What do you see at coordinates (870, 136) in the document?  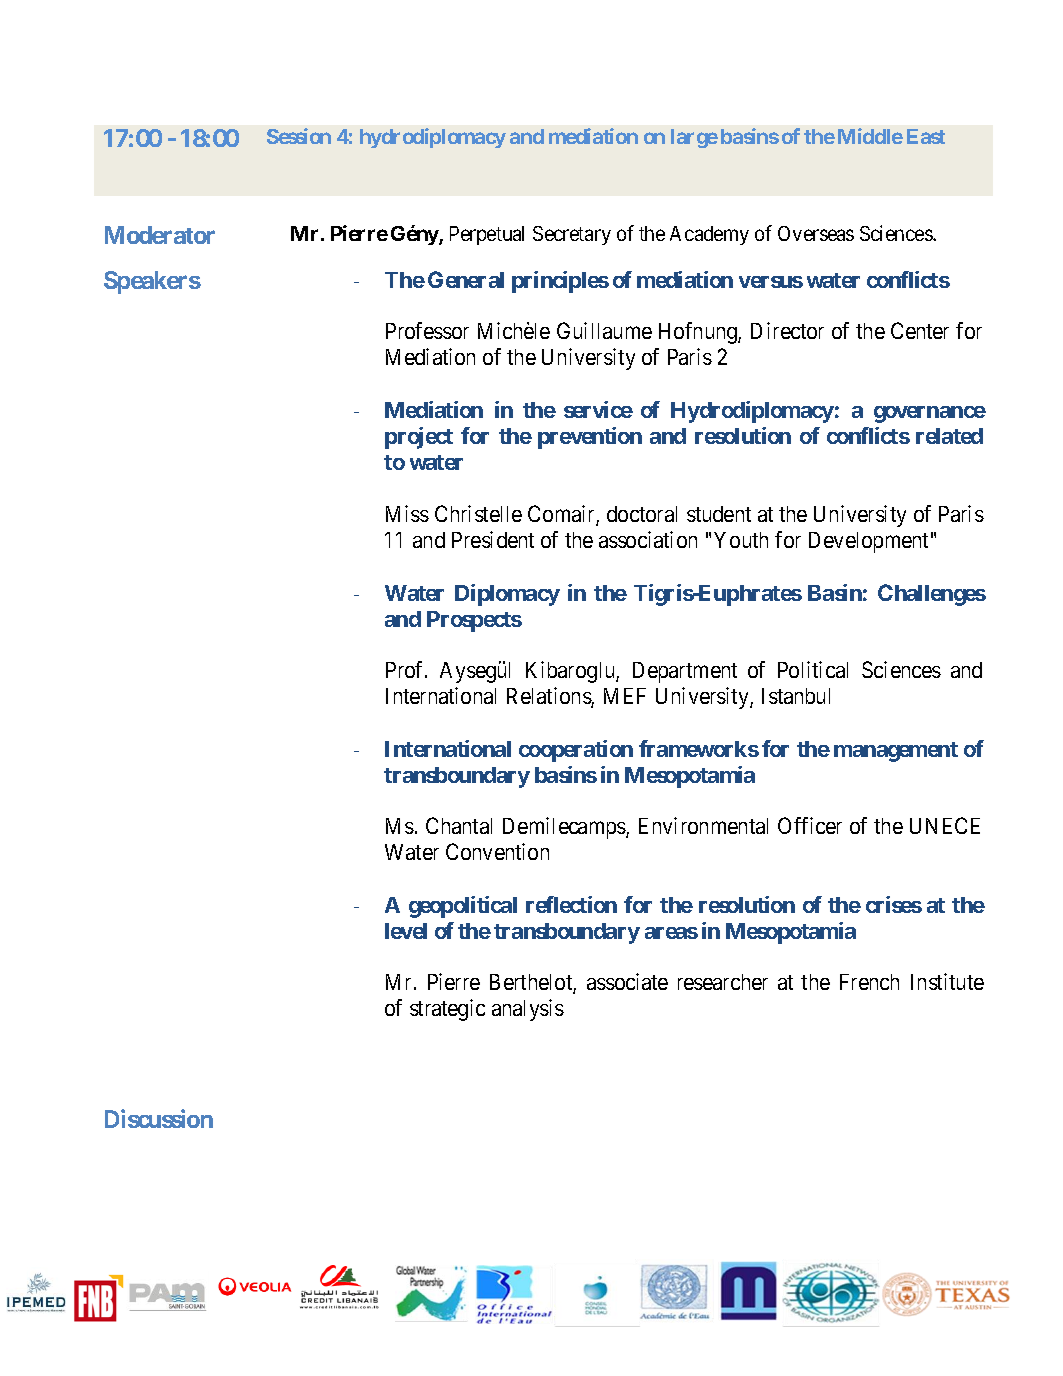 I see `Middle` at bounding box center [870, 136].
